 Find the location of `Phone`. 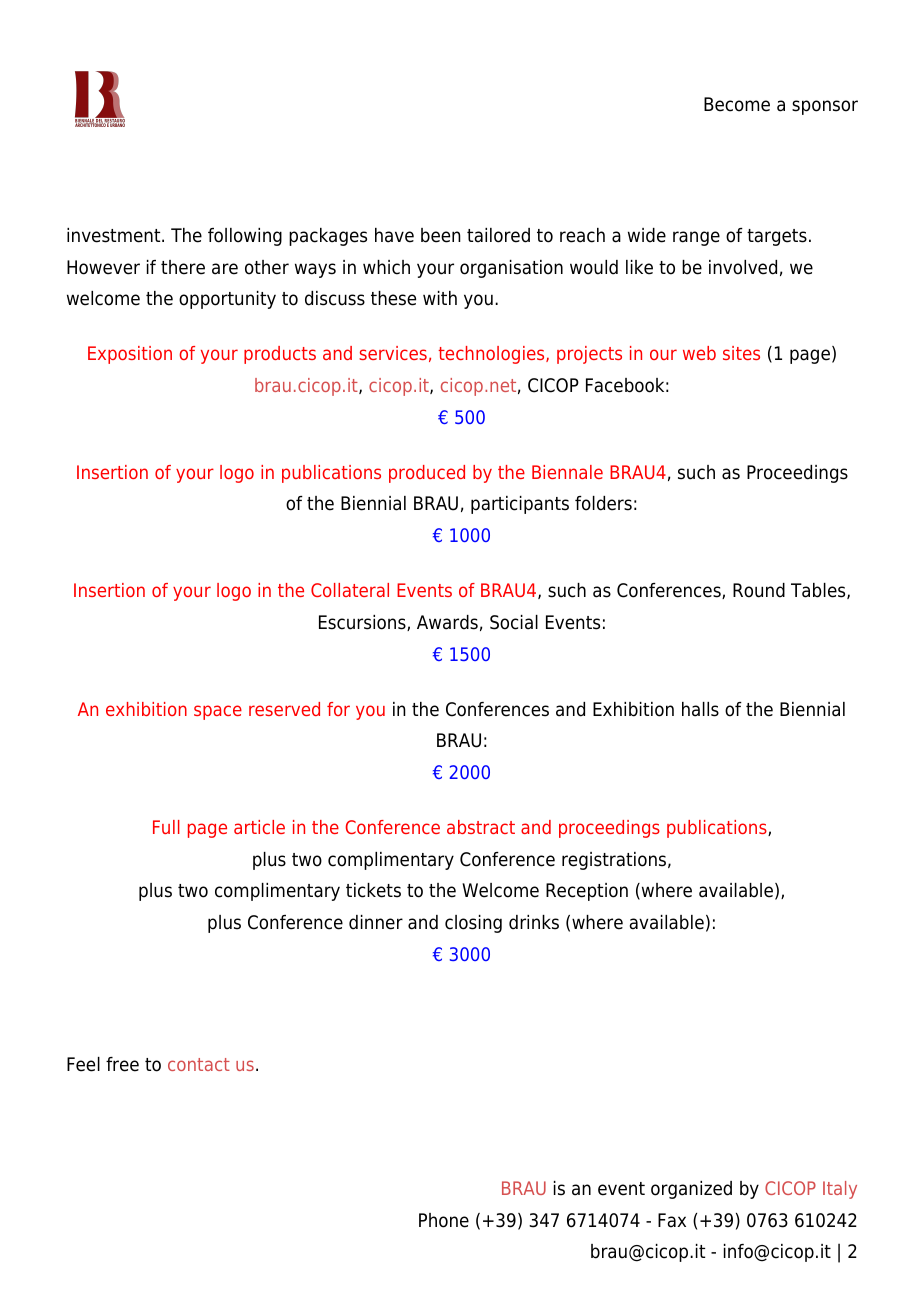

Phone is located at coordinates (444, 1220).
